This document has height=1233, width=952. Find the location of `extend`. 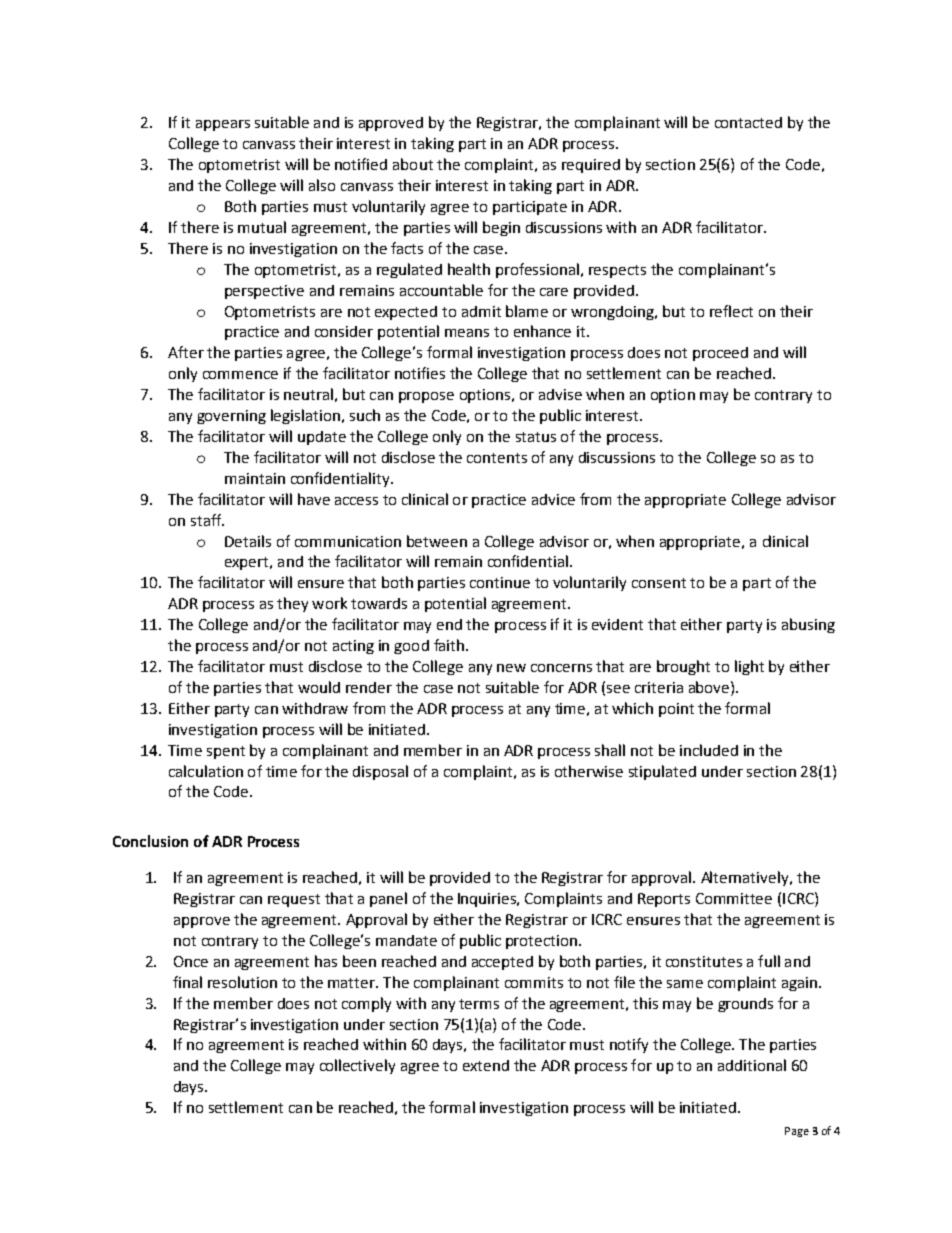

extend is located at coordinates (486, 1065).
